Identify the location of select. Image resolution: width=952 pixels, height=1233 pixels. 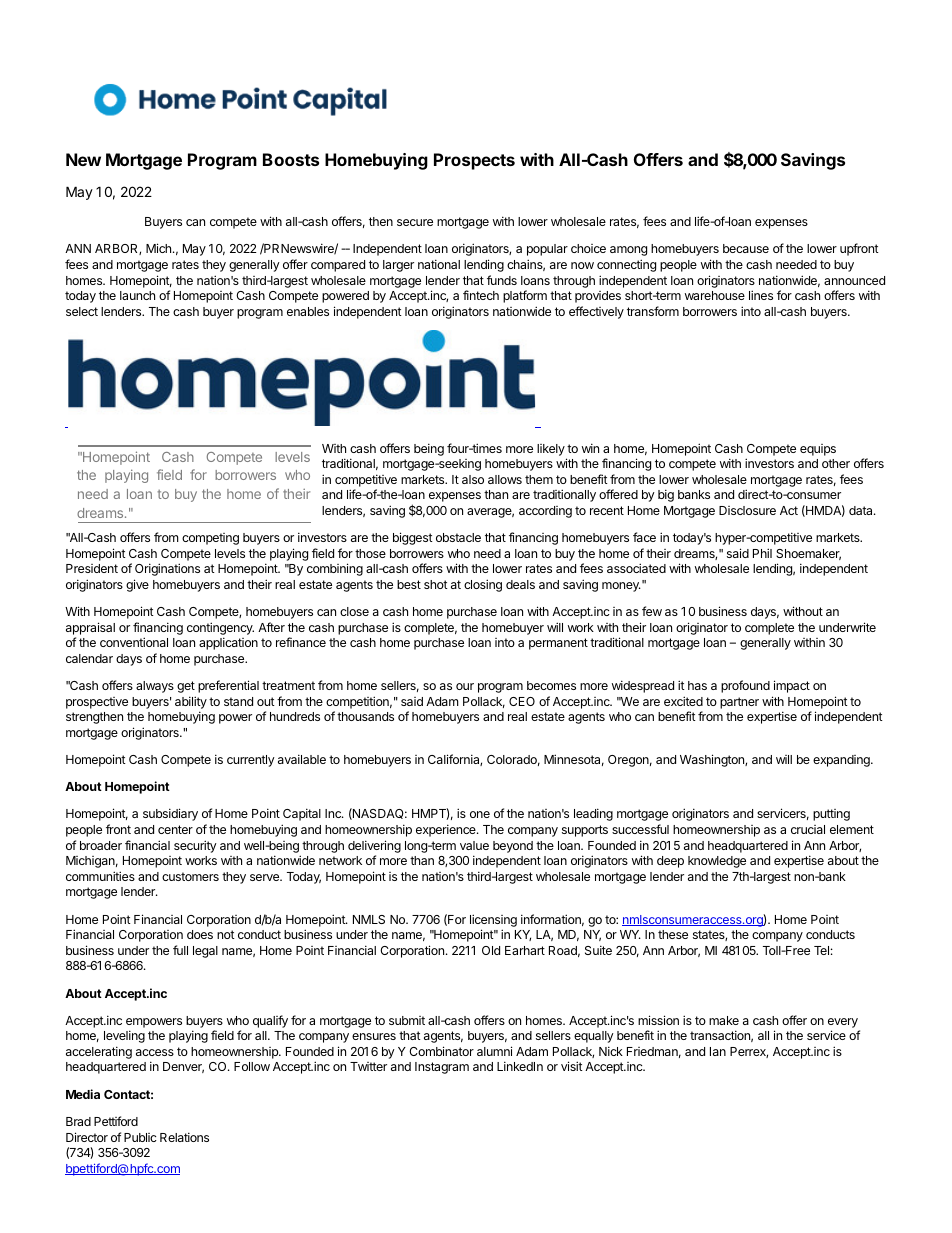
(82, 311).
